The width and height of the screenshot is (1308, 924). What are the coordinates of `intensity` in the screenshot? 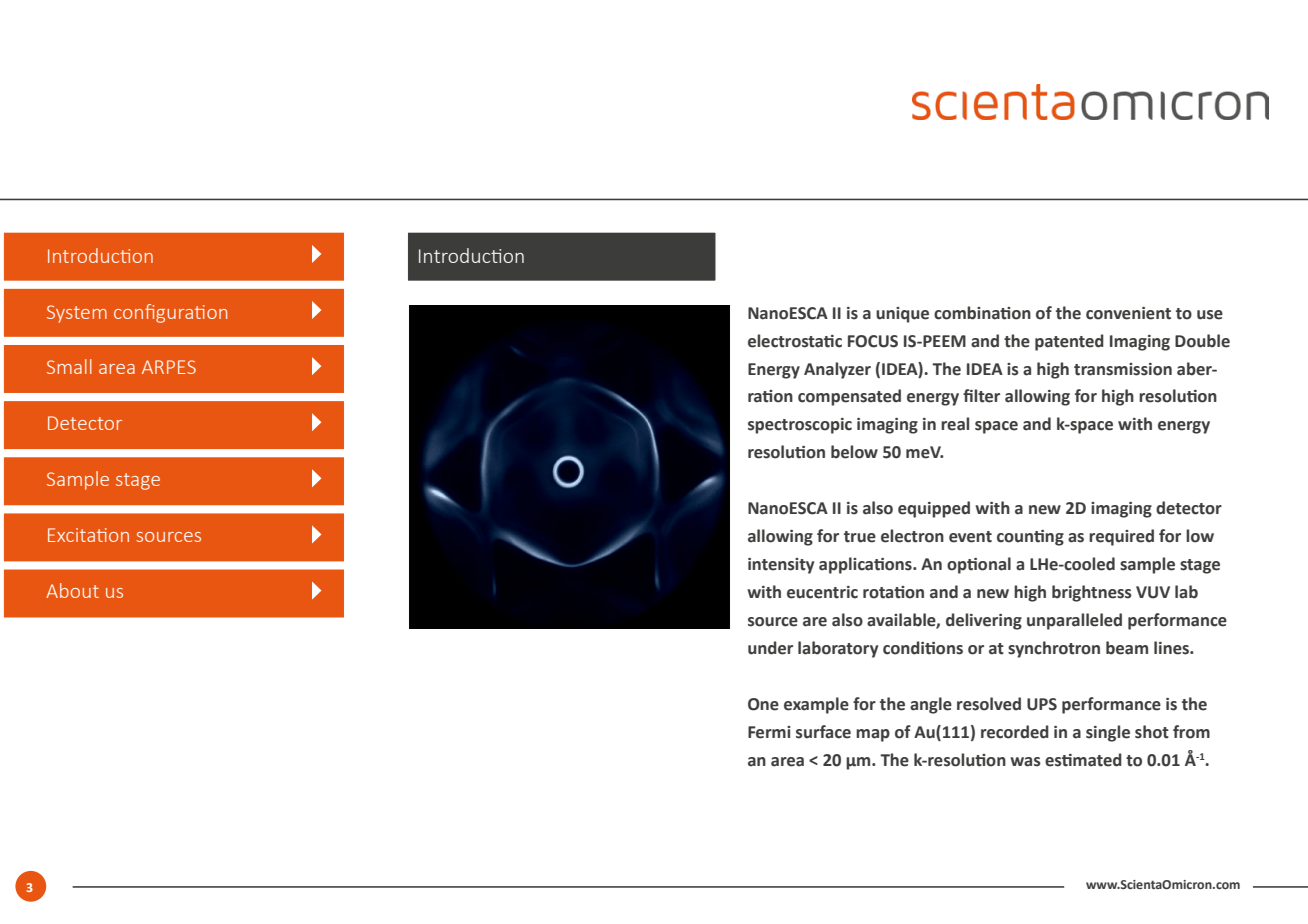 It's located at (781, 566).
